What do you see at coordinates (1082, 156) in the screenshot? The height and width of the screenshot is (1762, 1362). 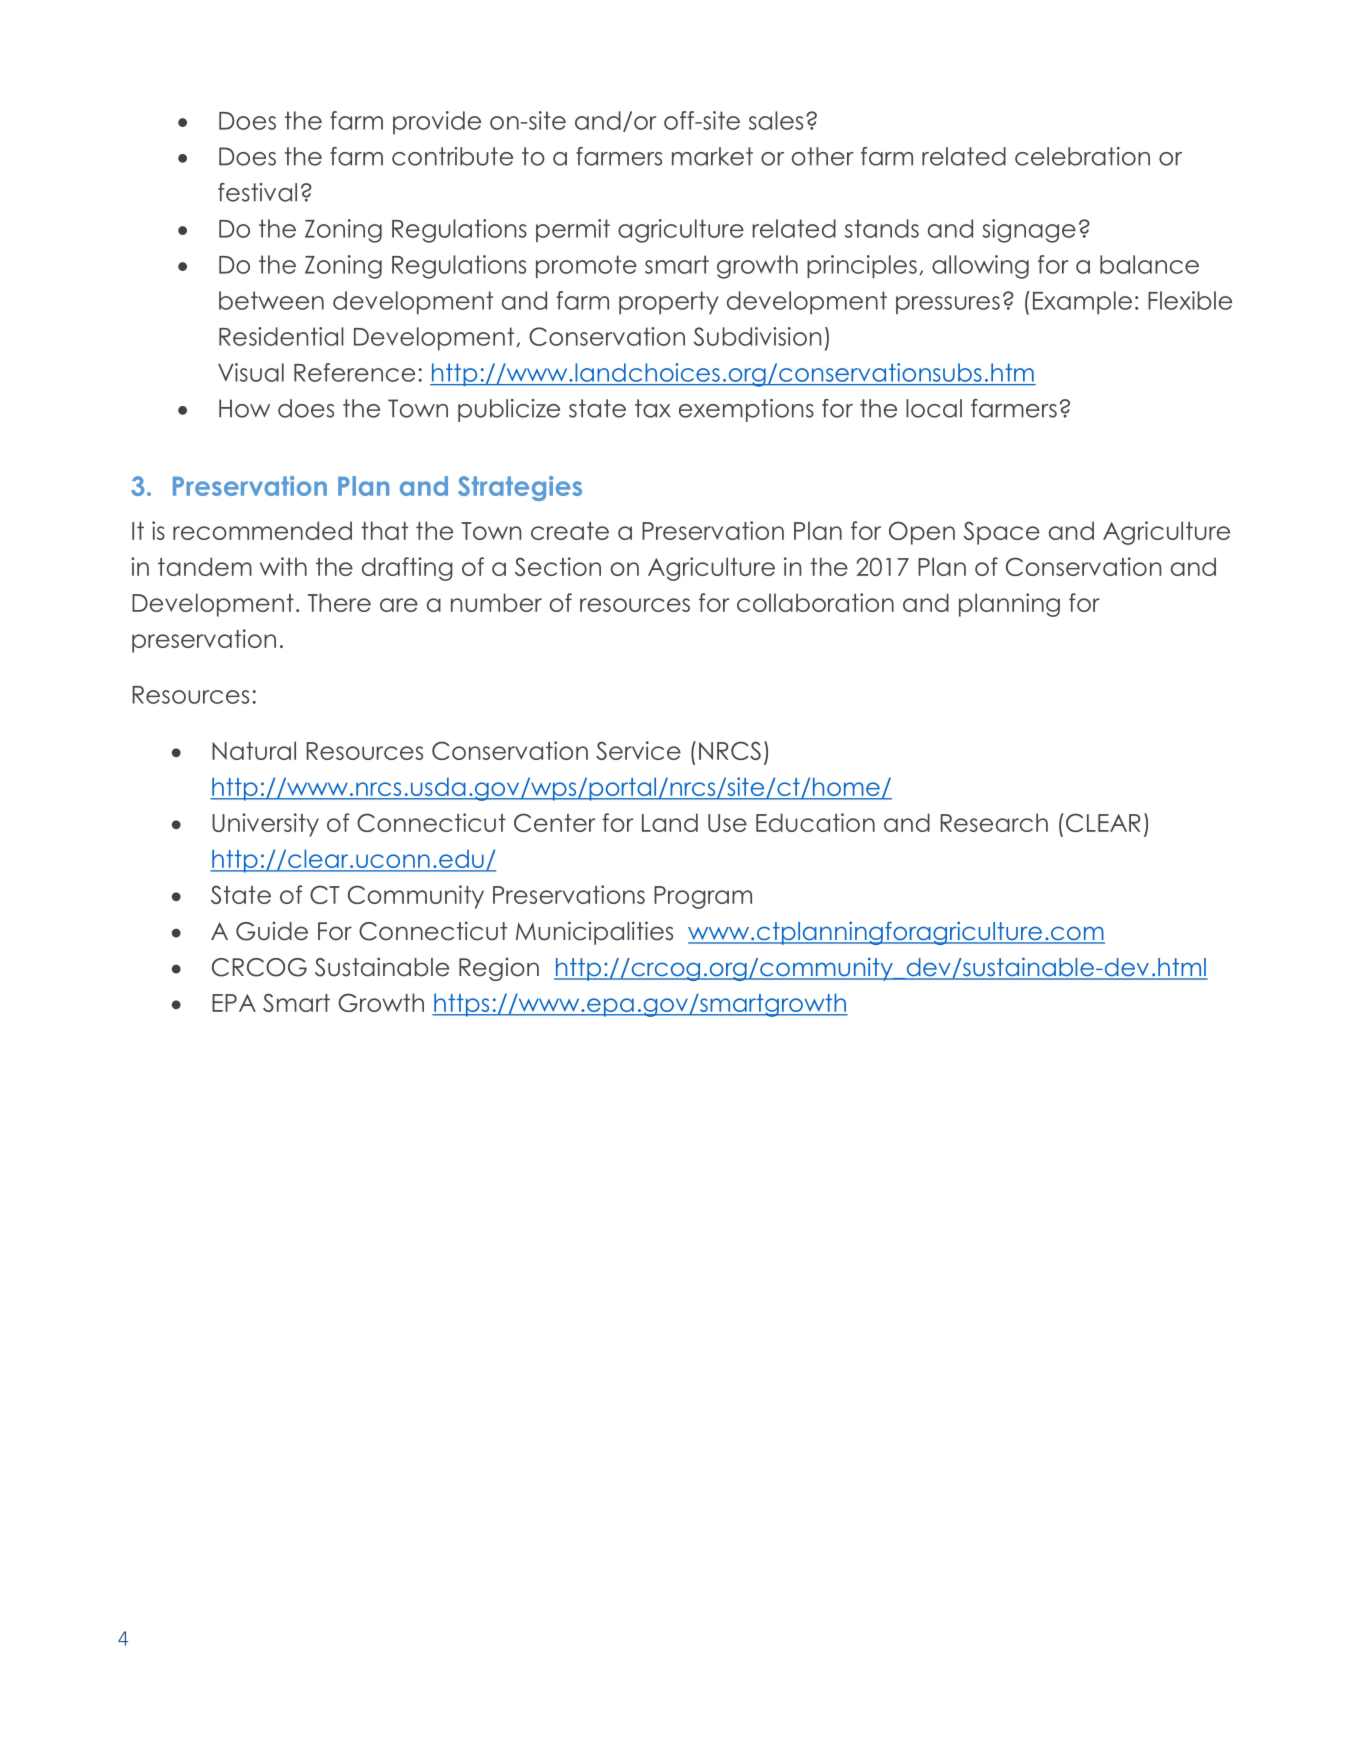 I see `celebration` at bounding box center [1082, 156].
